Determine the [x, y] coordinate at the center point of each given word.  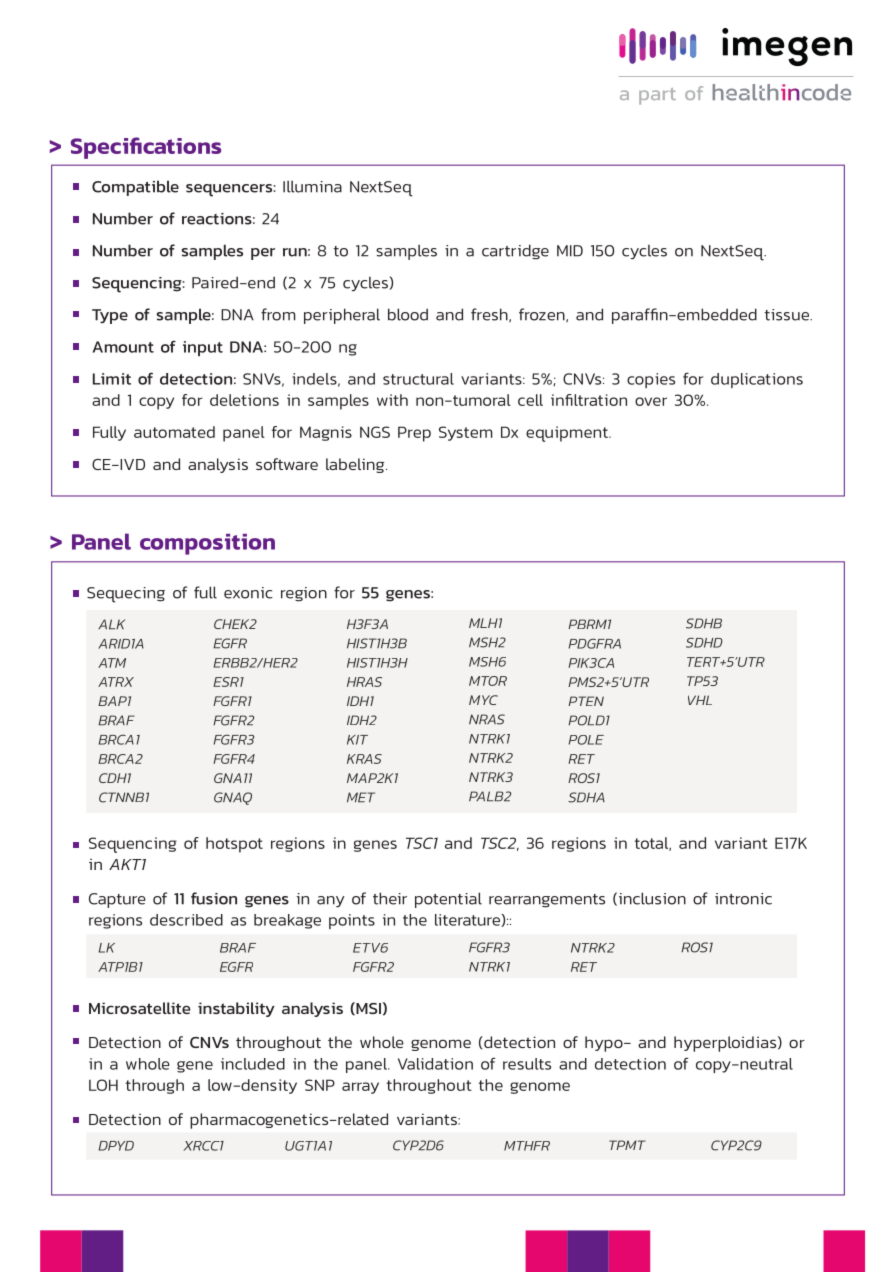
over [651, 401]
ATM [112, 663]
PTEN [586, 701]
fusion [214, 898]
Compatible [135, 188]
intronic [743, 899]
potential [448, 900]
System [466, 433]
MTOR [488, 681]
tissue [788, 315]
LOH [103, 1085]
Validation [435, 1064]
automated [174, 432]
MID [570, 251]
